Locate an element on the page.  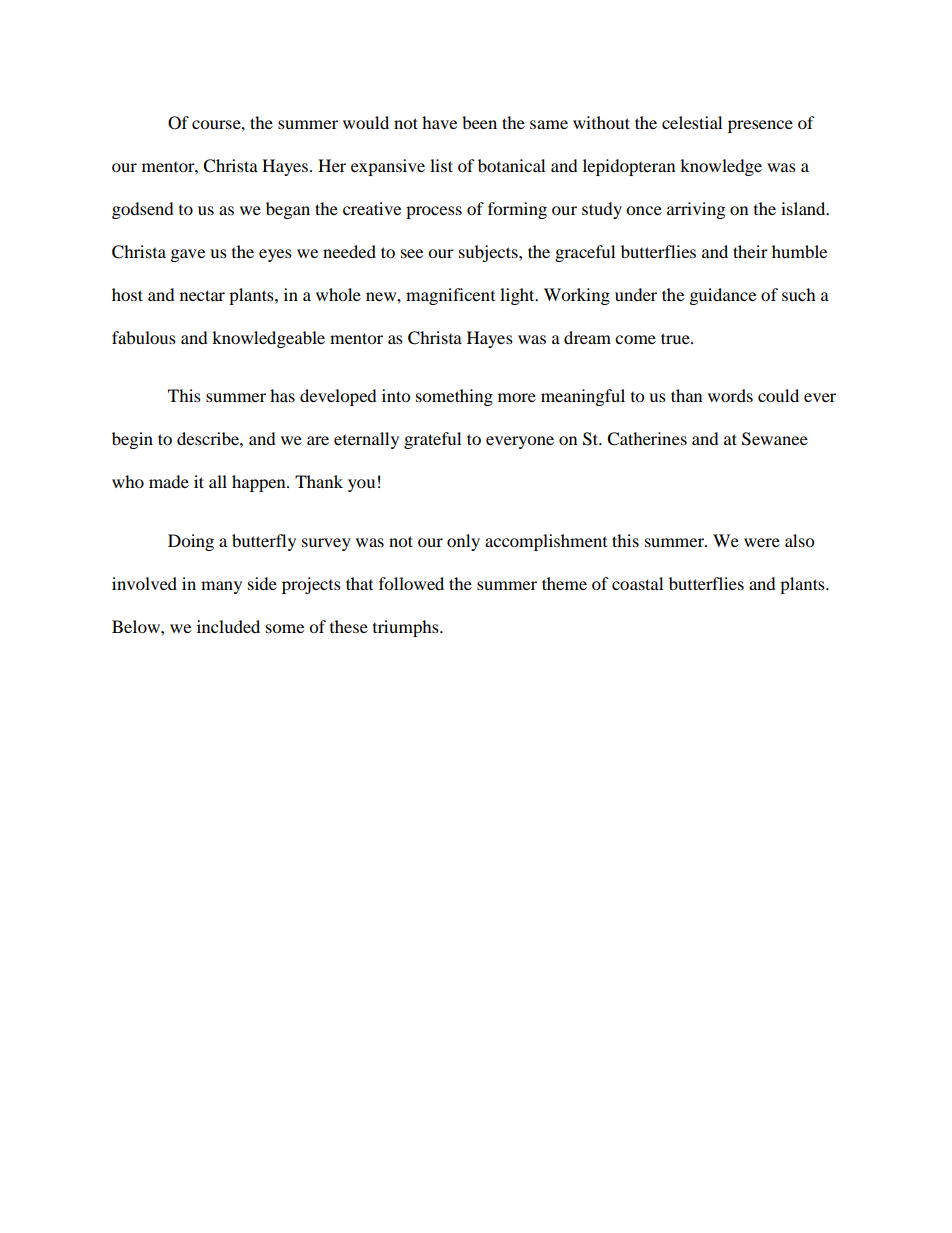
triumphs is located at coordinates (407, 628).
